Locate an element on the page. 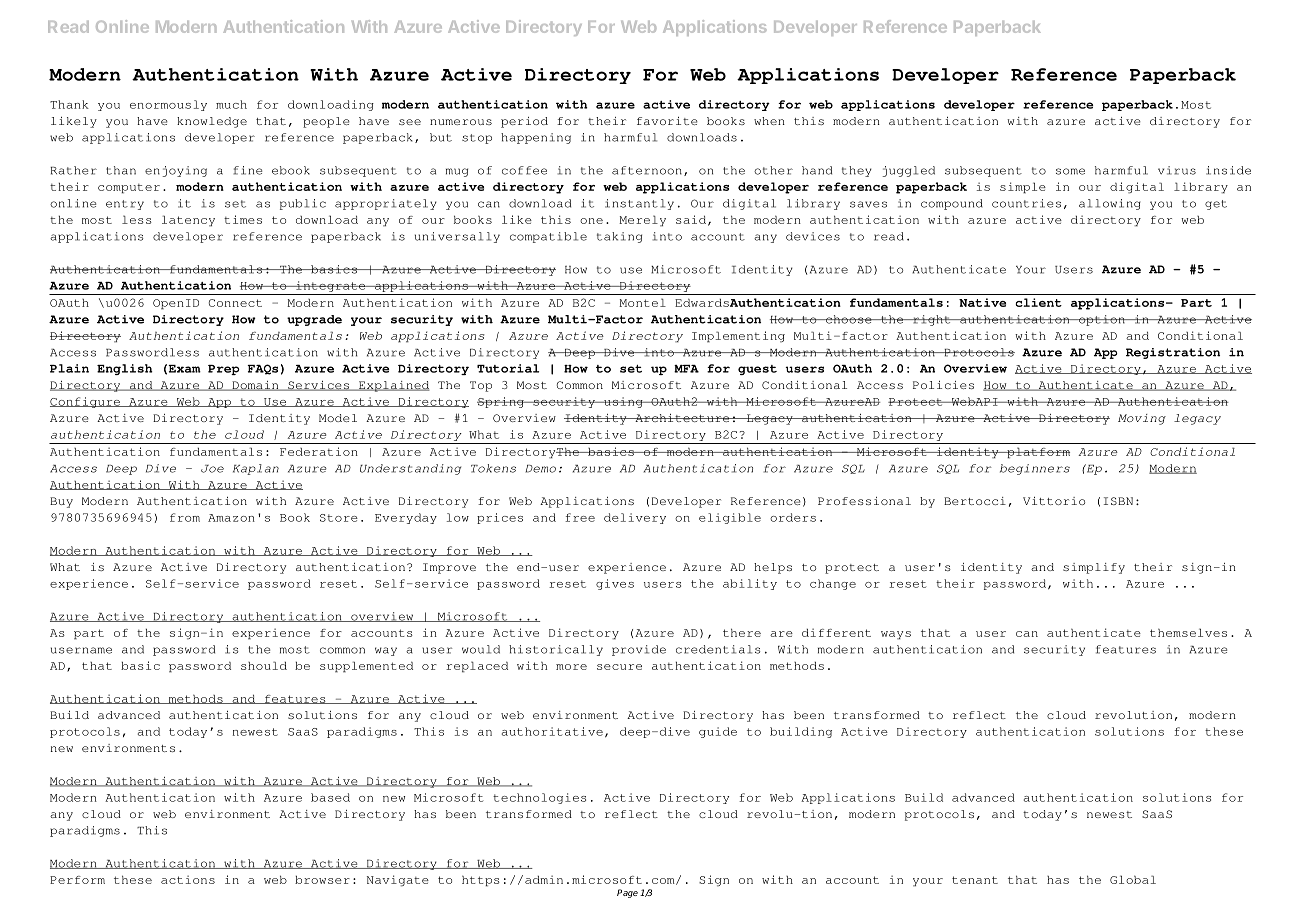 Image resolution: width=1308 pixels, height=924 pixels. delivery is located at coordinates (635, 518).
